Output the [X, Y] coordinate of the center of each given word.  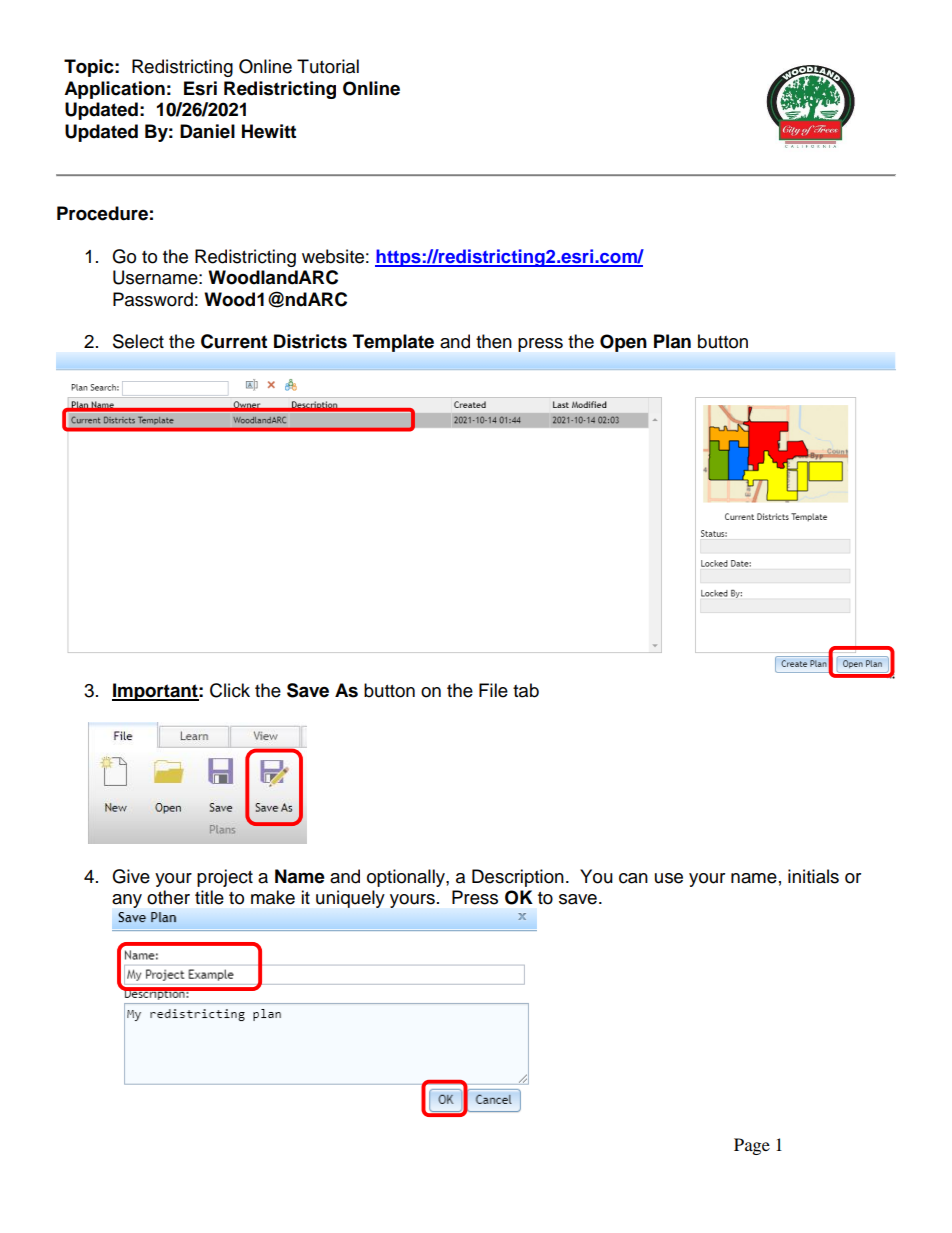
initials [813, 876]
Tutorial [328, 66]
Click [230, 690]
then [494, 341]
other [168, 897]
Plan [672, 341]
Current [234, 341]
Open [623, 343]
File [493, 690]
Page [752, 1146]
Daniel [207, 131]
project [225, 878]
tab [526, 690]
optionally [407, 878]
